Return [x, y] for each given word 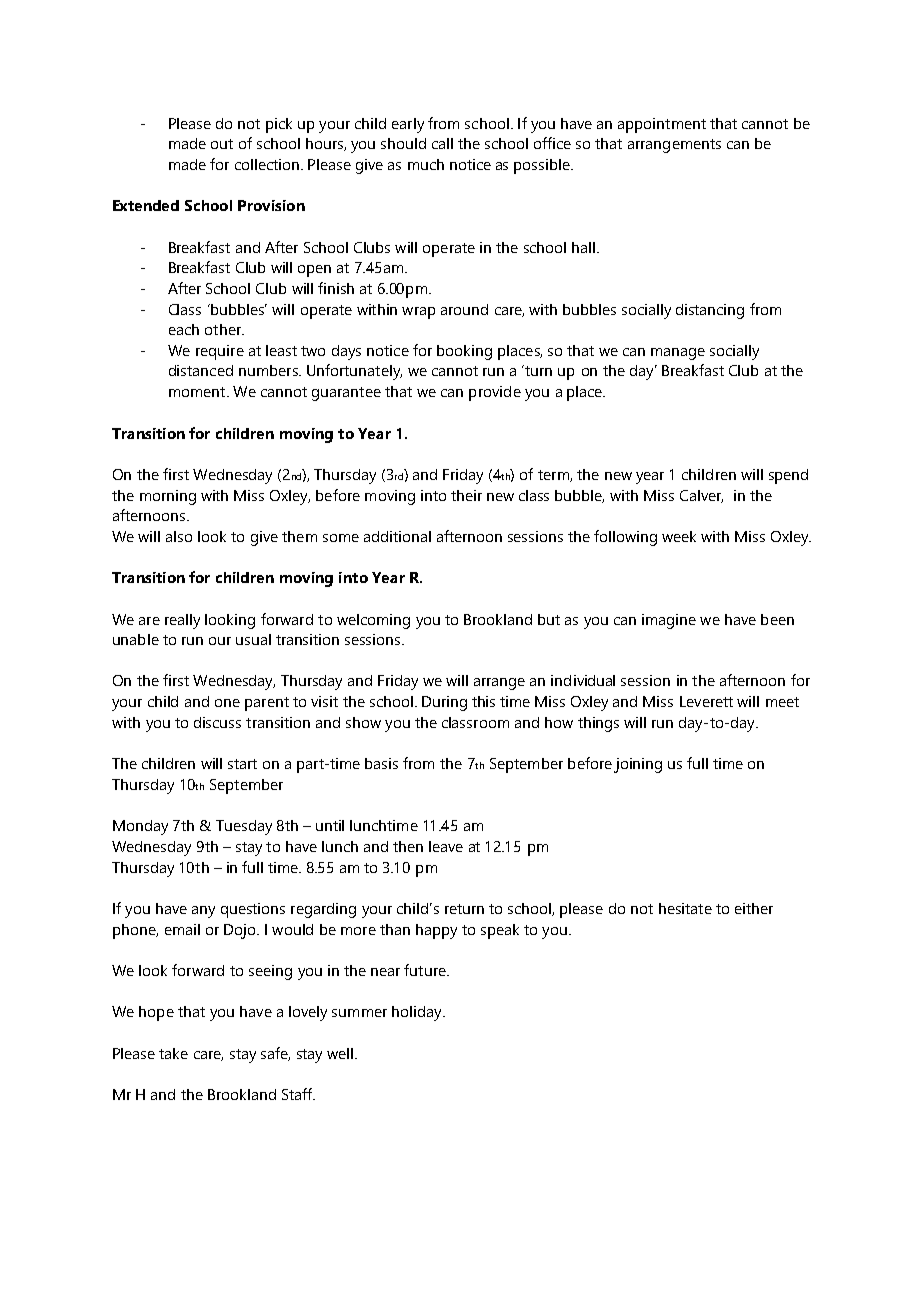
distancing [710, 311]
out [222, 144]
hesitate [685, 908]
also [179, 536]
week [679, 536]
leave [446, 846]
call [442, 143]
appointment [662, 125]
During [444, 703]
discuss [217, 722]
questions [253, 910]
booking [464, 352]
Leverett [706, 701]
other [224, 329]
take [173, 1053]
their [466, 495]
